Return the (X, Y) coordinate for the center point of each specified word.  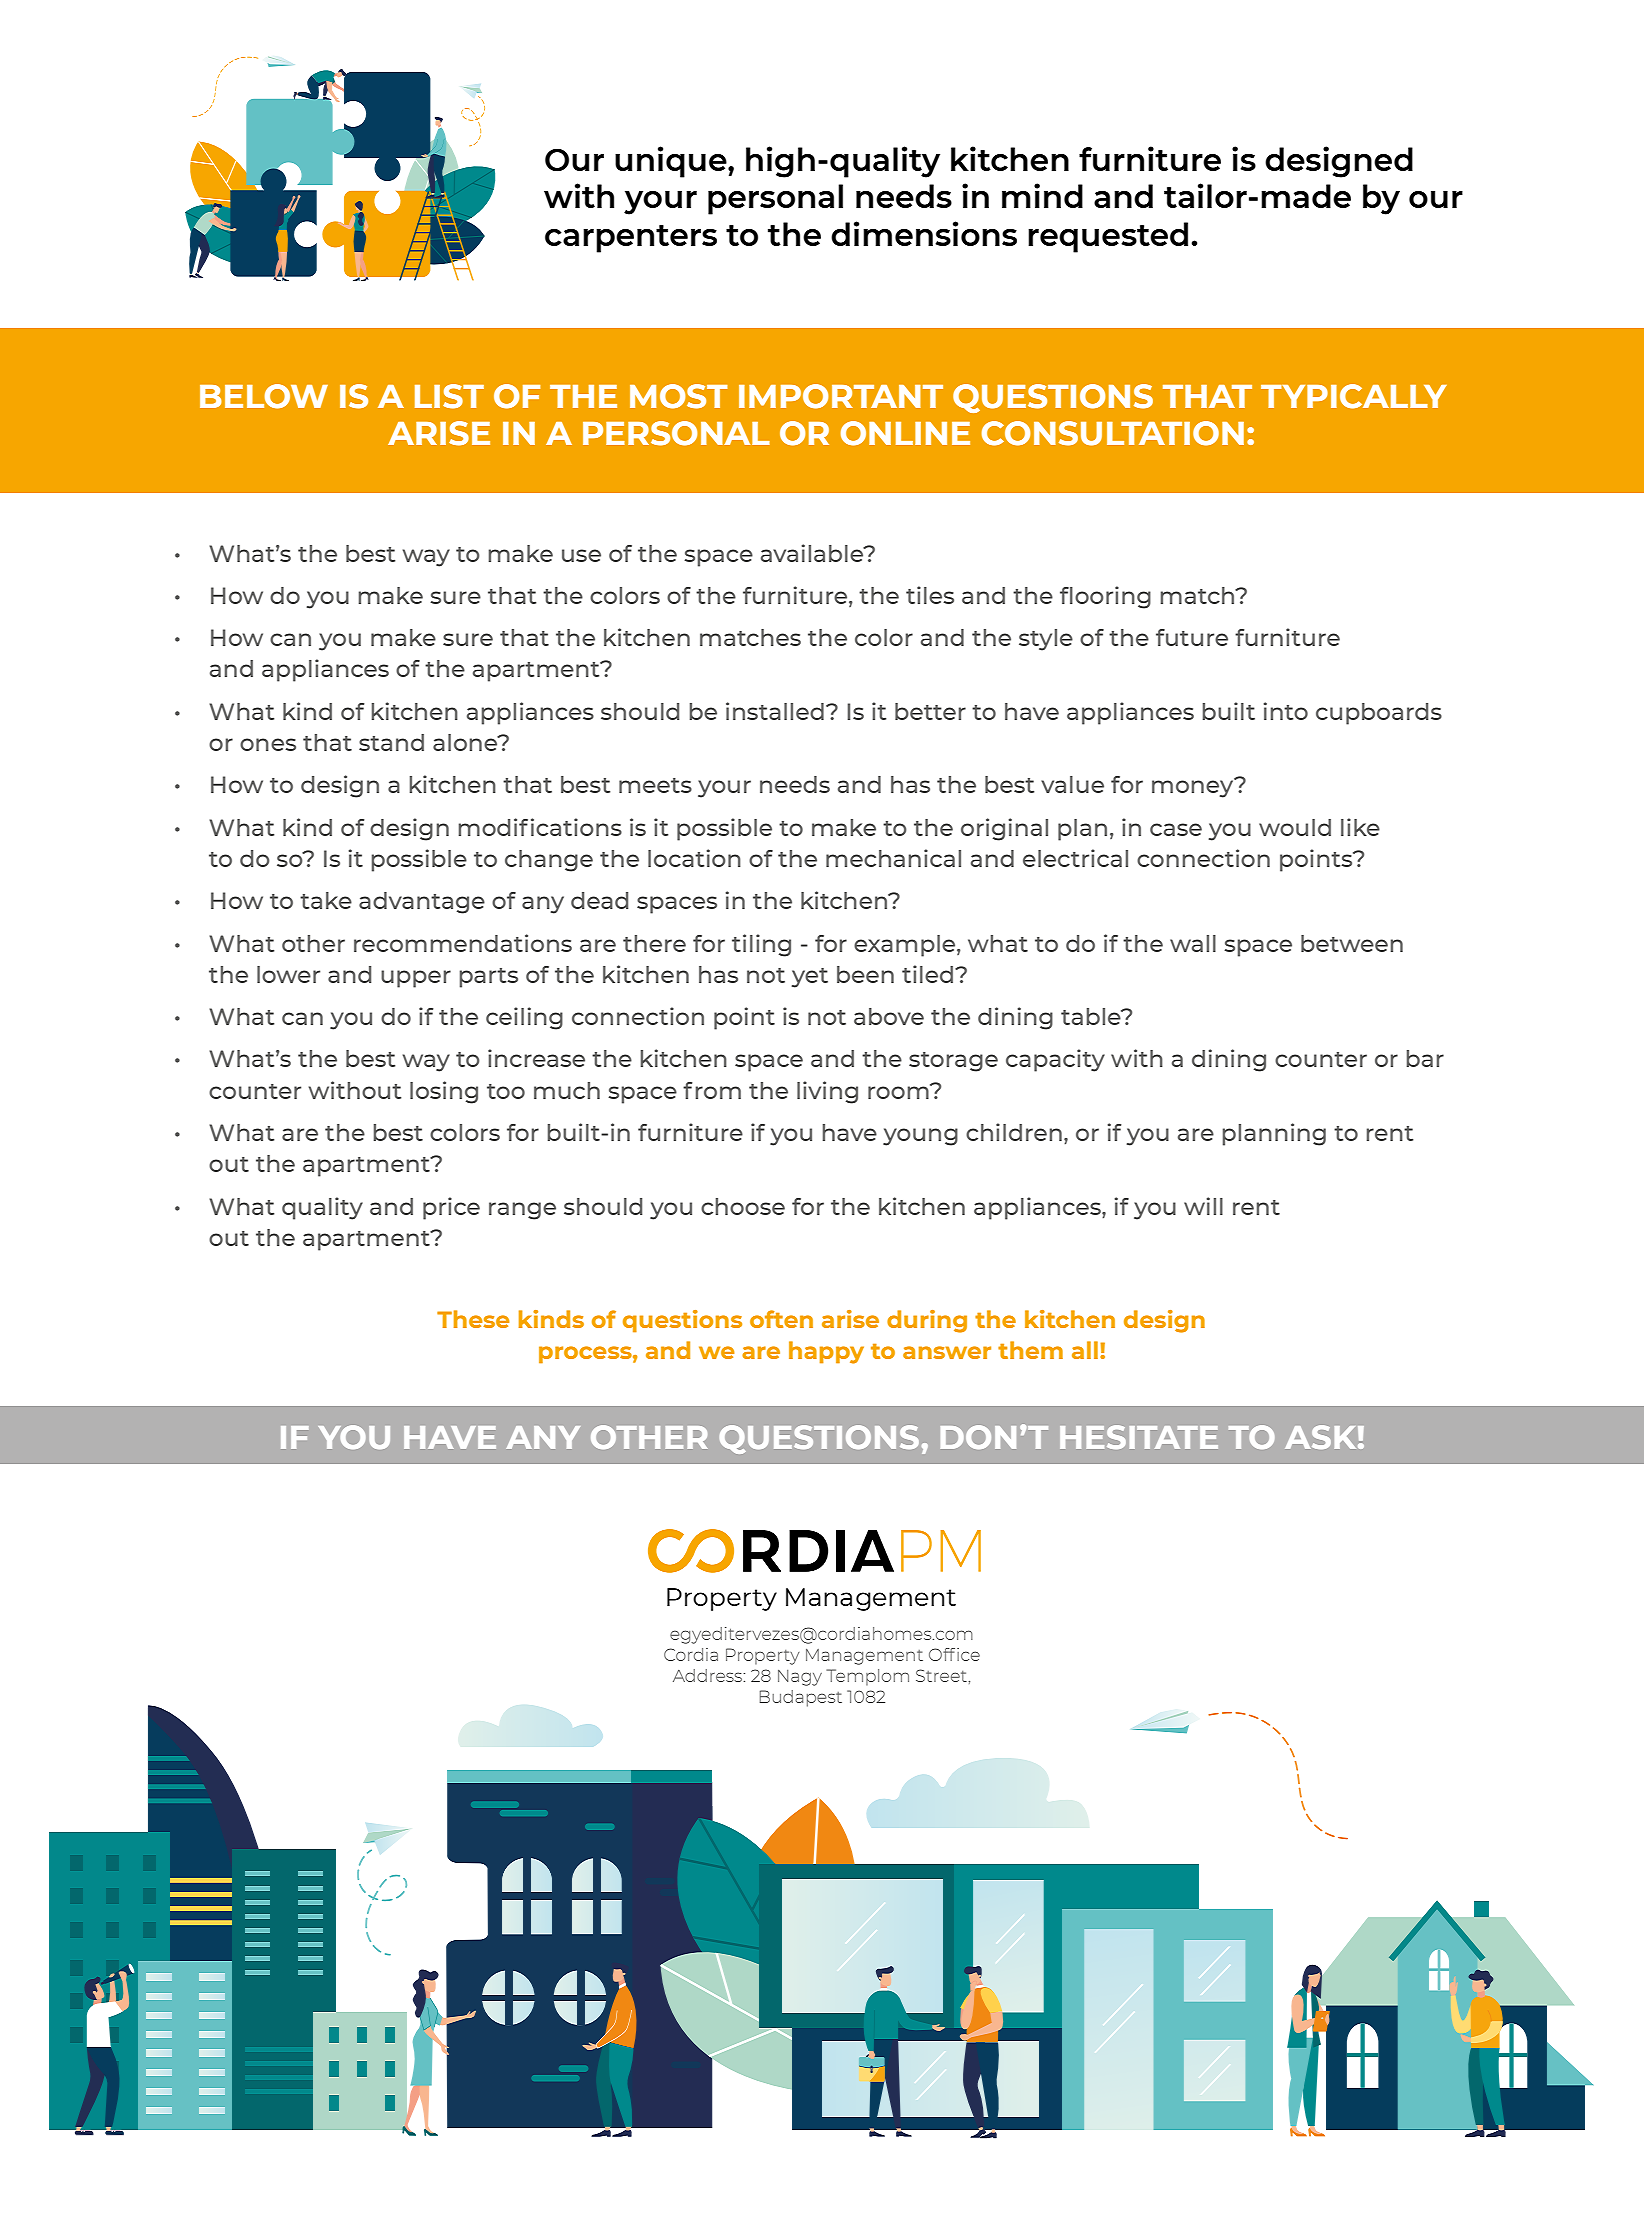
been (865, 974)
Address (709, 1675)
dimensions (924, 233)
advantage (422, 903)
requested (1108, 237)
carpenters (631, 239)
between (1352, 943)
